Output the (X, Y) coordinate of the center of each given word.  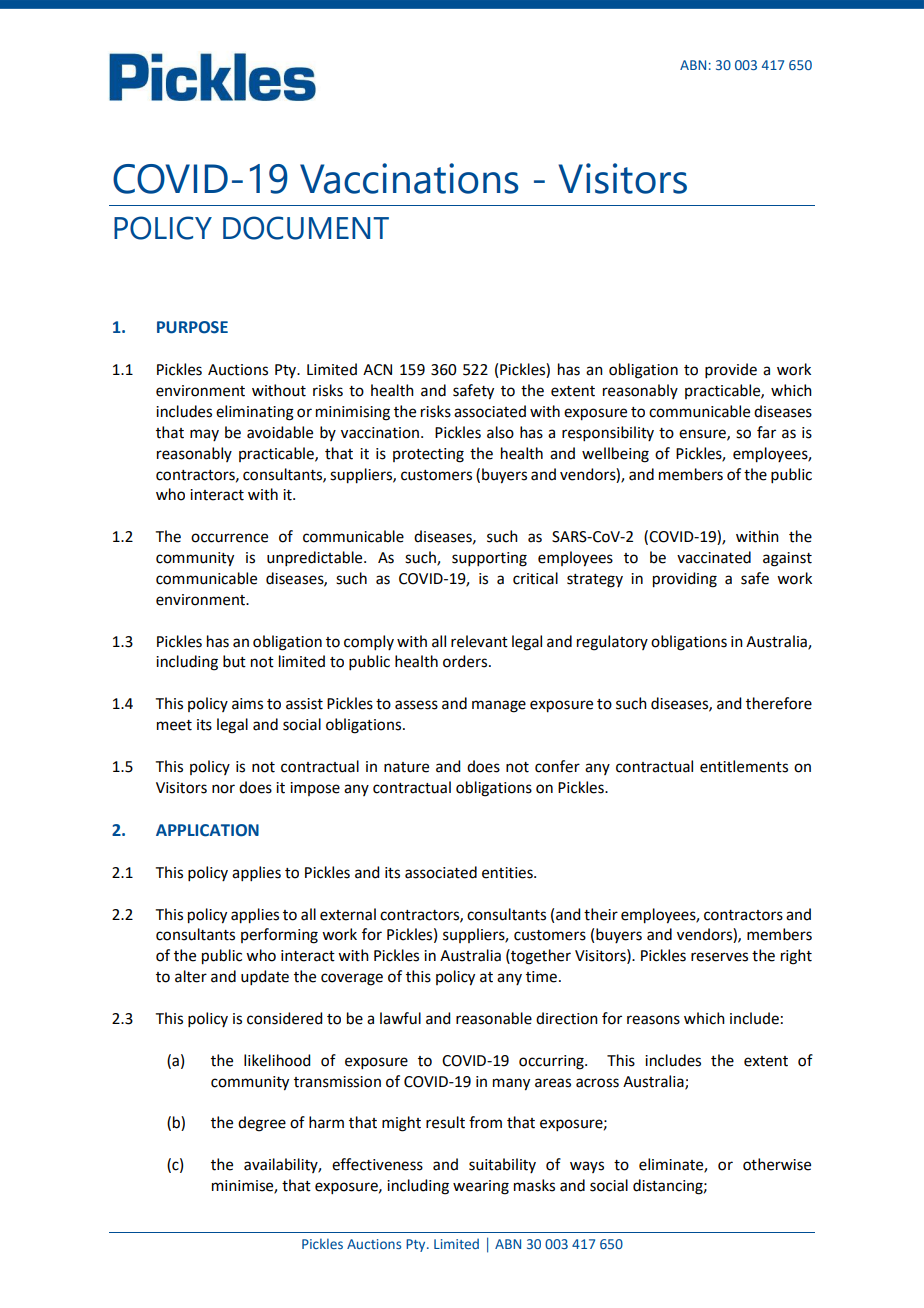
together (540, 957)
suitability (502, 1165)
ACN (377, 370)
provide (731, 370)
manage (499, 706)
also (500, 432)
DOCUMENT (306, 228)
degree (262, 1124)
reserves (719, 957)
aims (247, 704)
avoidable (280, 432)
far (766, 432)
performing (279, 936)
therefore (779, 703)
